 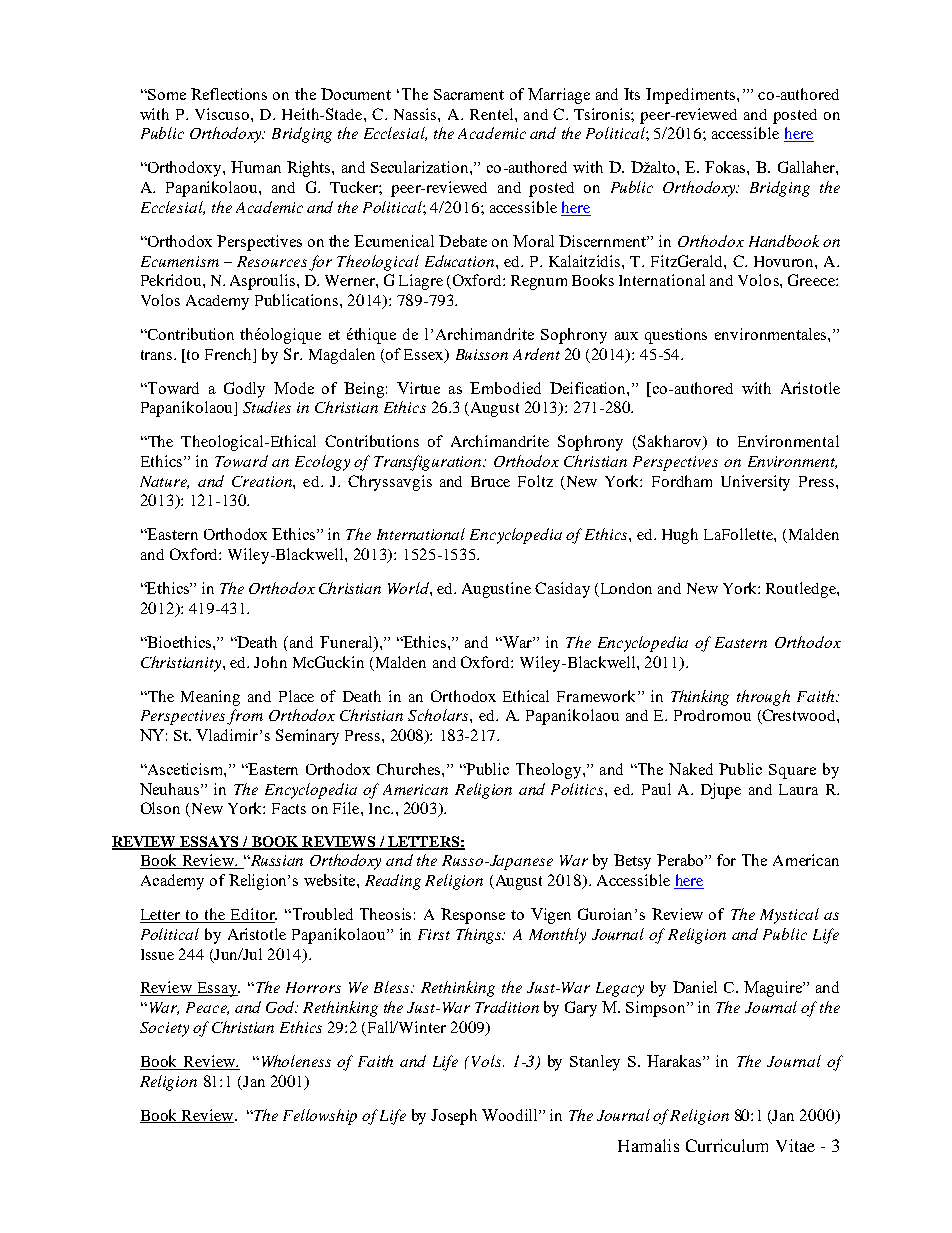 I want to click on Impediments, so click(x=690, y=96).
